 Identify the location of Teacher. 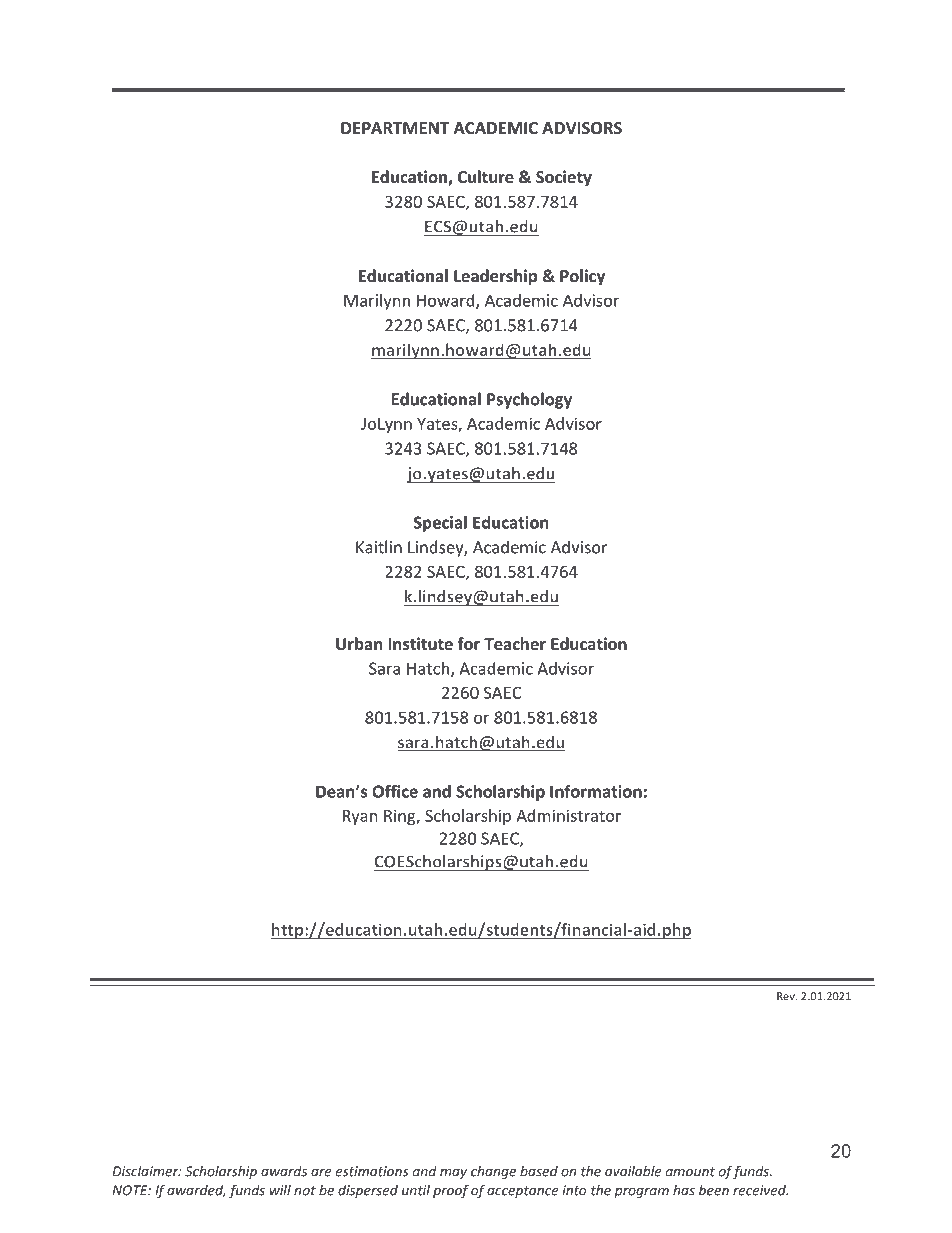
(515, 643).
